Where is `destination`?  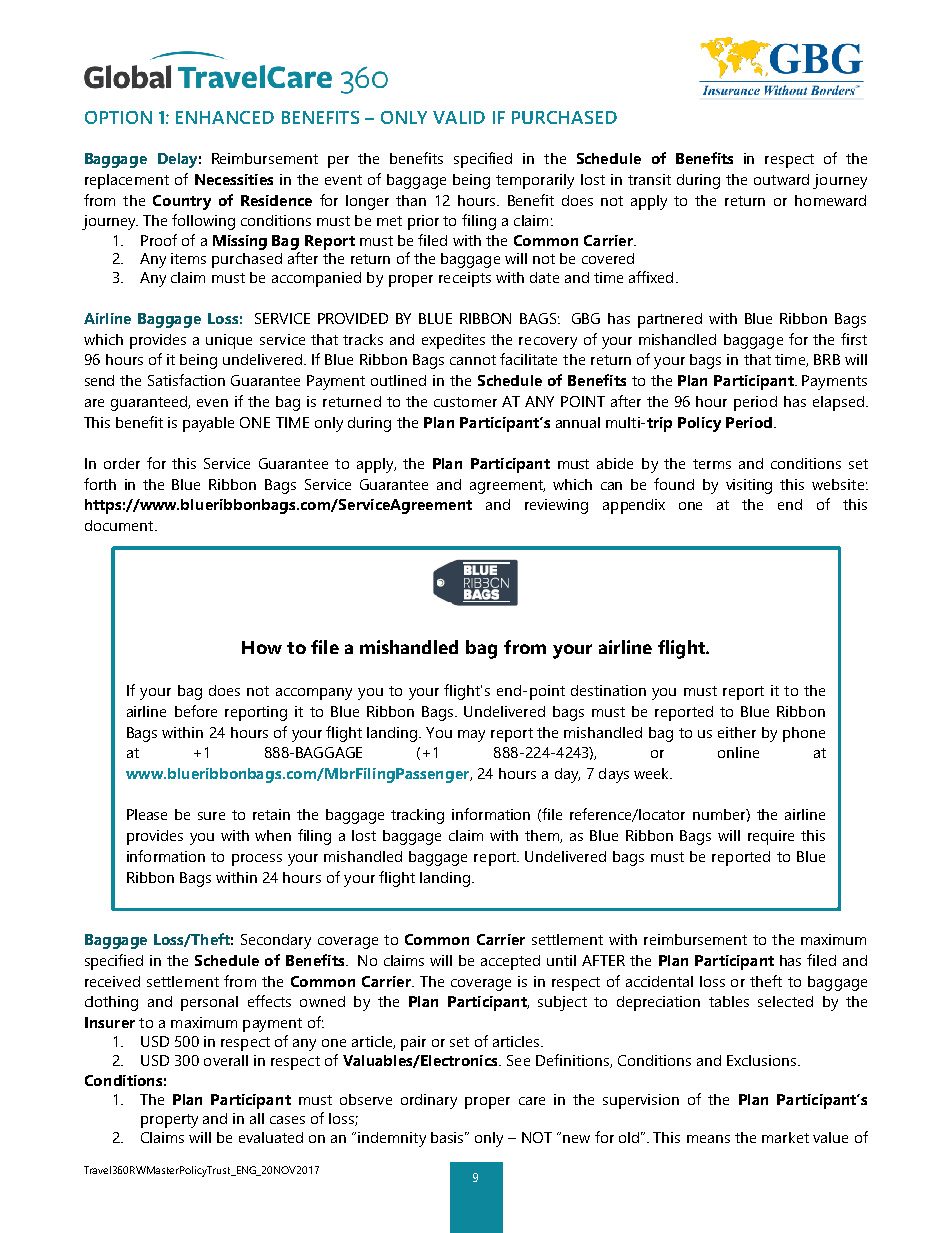 destination is located at coordinates (608, 690).
